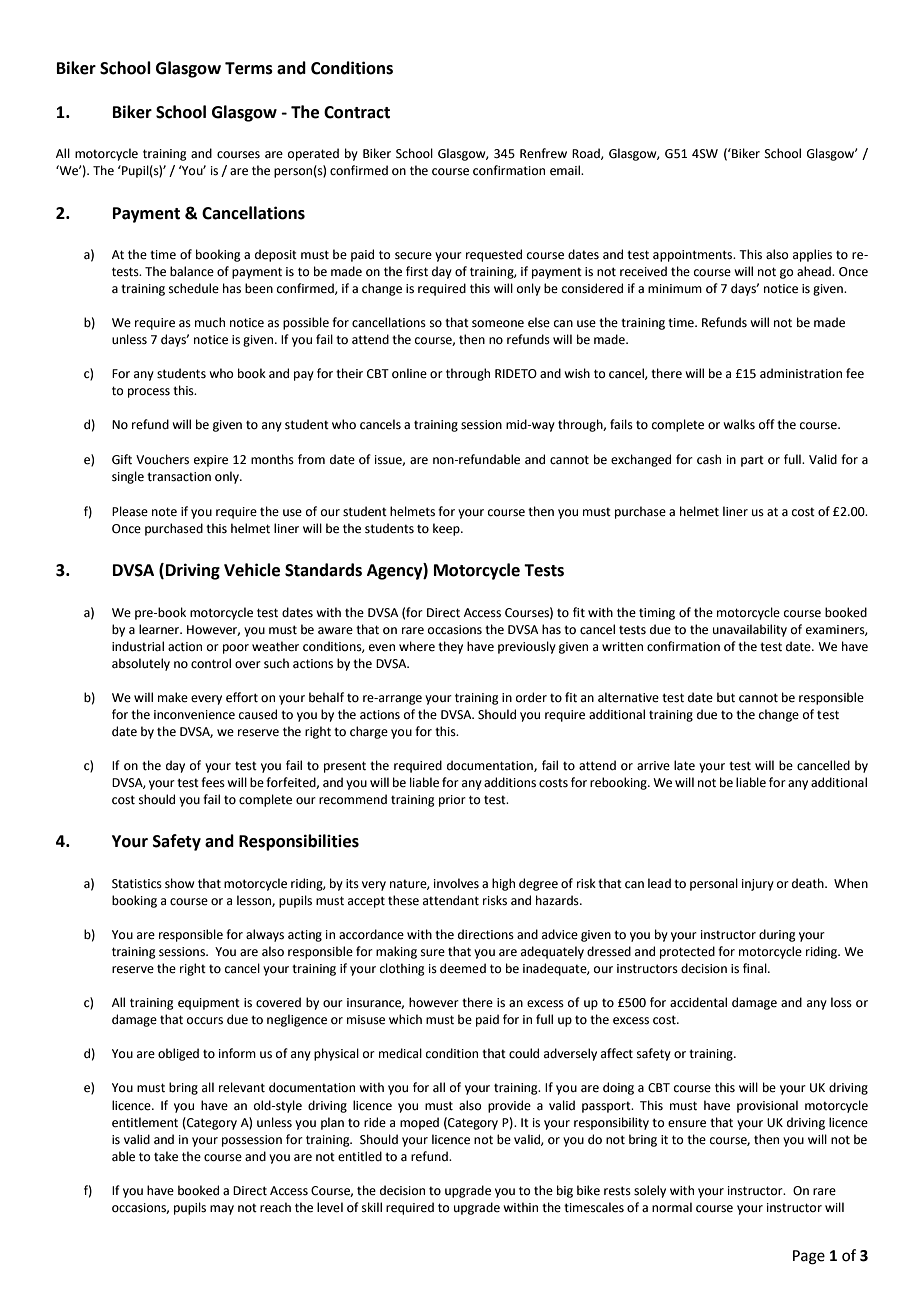  I want to click on applies, so click(812, 255).
